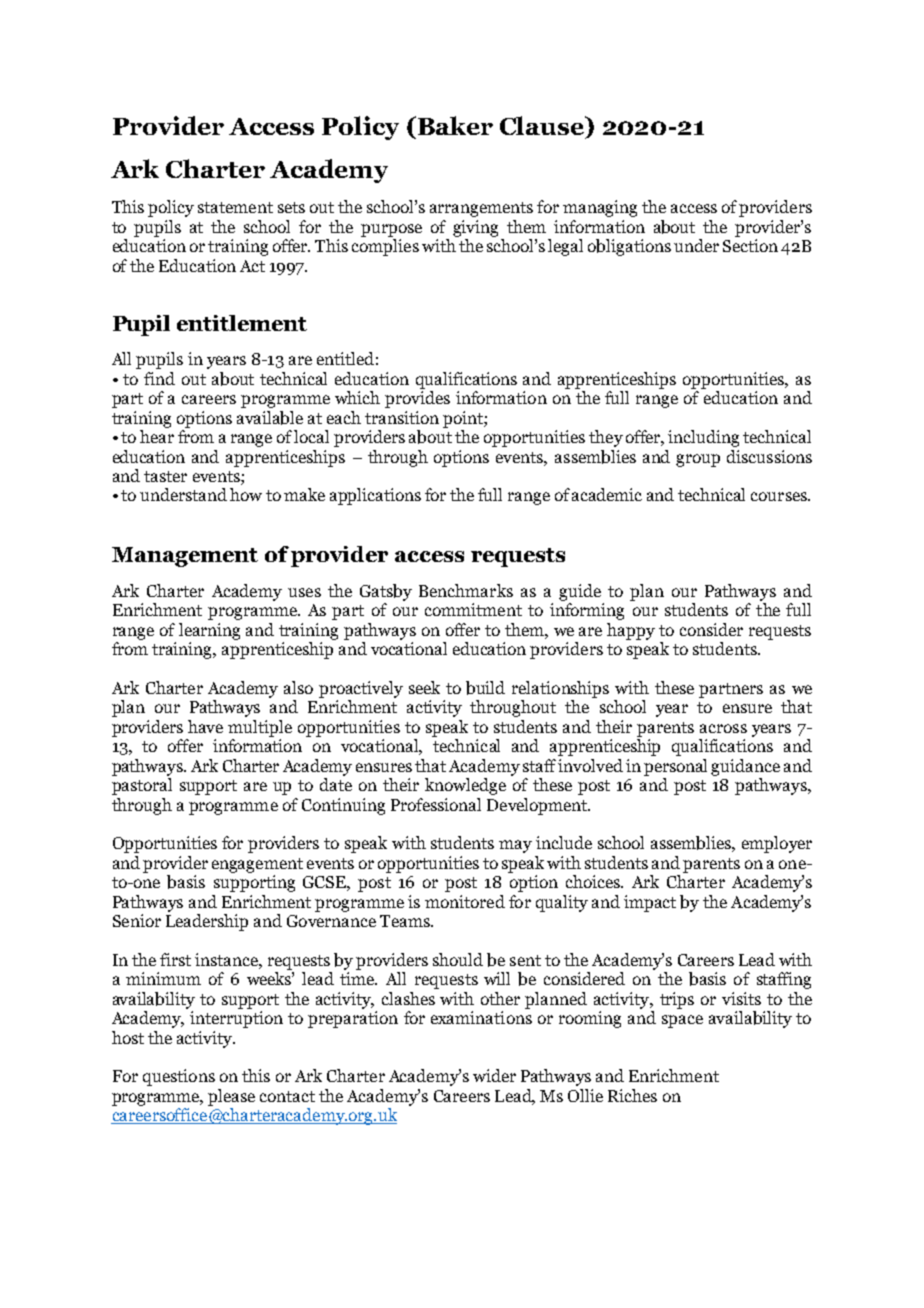 The image size is (924, 1308). Describe the element at coordinates (777, 844) in the page. I see `employer` at that location.
